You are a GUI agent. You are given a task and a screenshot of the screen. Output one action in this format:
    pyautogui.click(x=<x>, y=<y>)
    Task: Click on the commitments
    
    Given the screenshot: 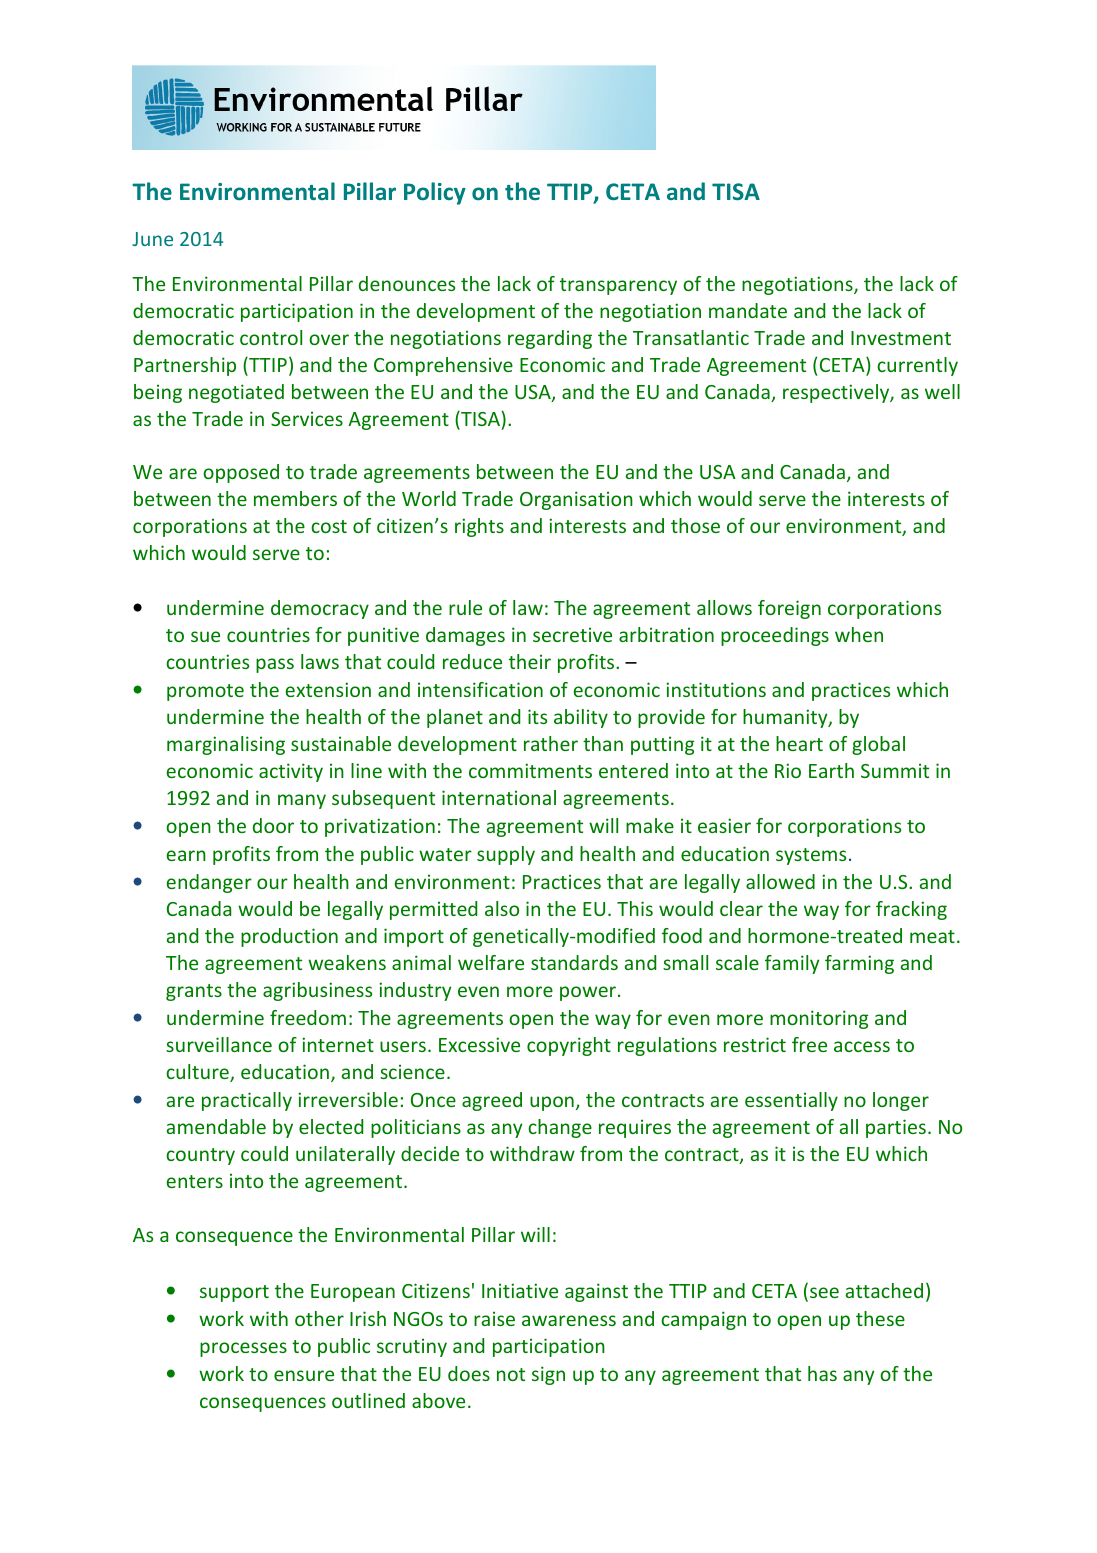 What is the action you would take?
    pyautogui.click(x=530, y=770)
